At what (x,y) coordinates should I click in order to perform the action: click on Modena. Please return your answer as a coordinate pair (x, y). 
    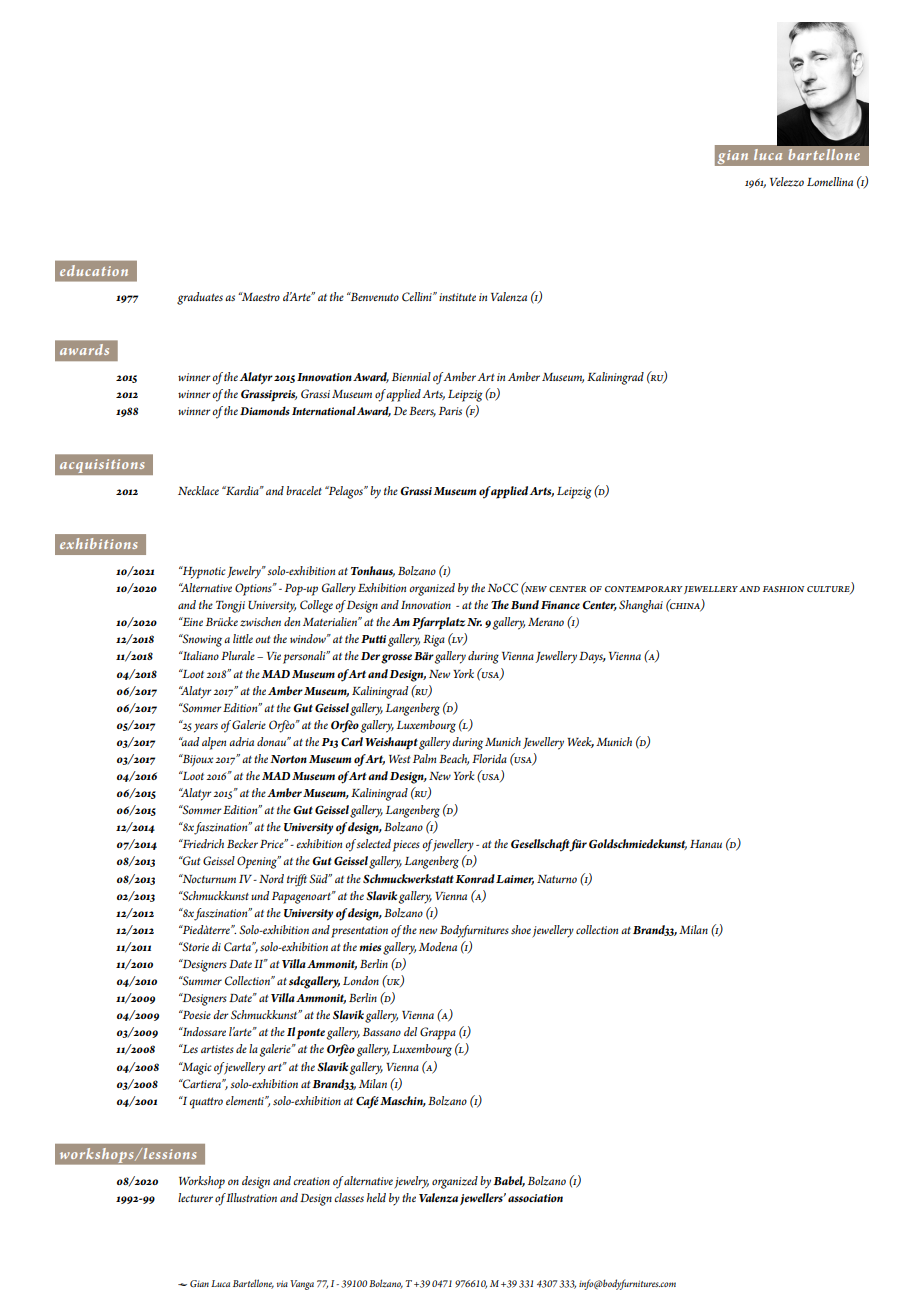
    Looking at the image, I should click on (438, 946).
